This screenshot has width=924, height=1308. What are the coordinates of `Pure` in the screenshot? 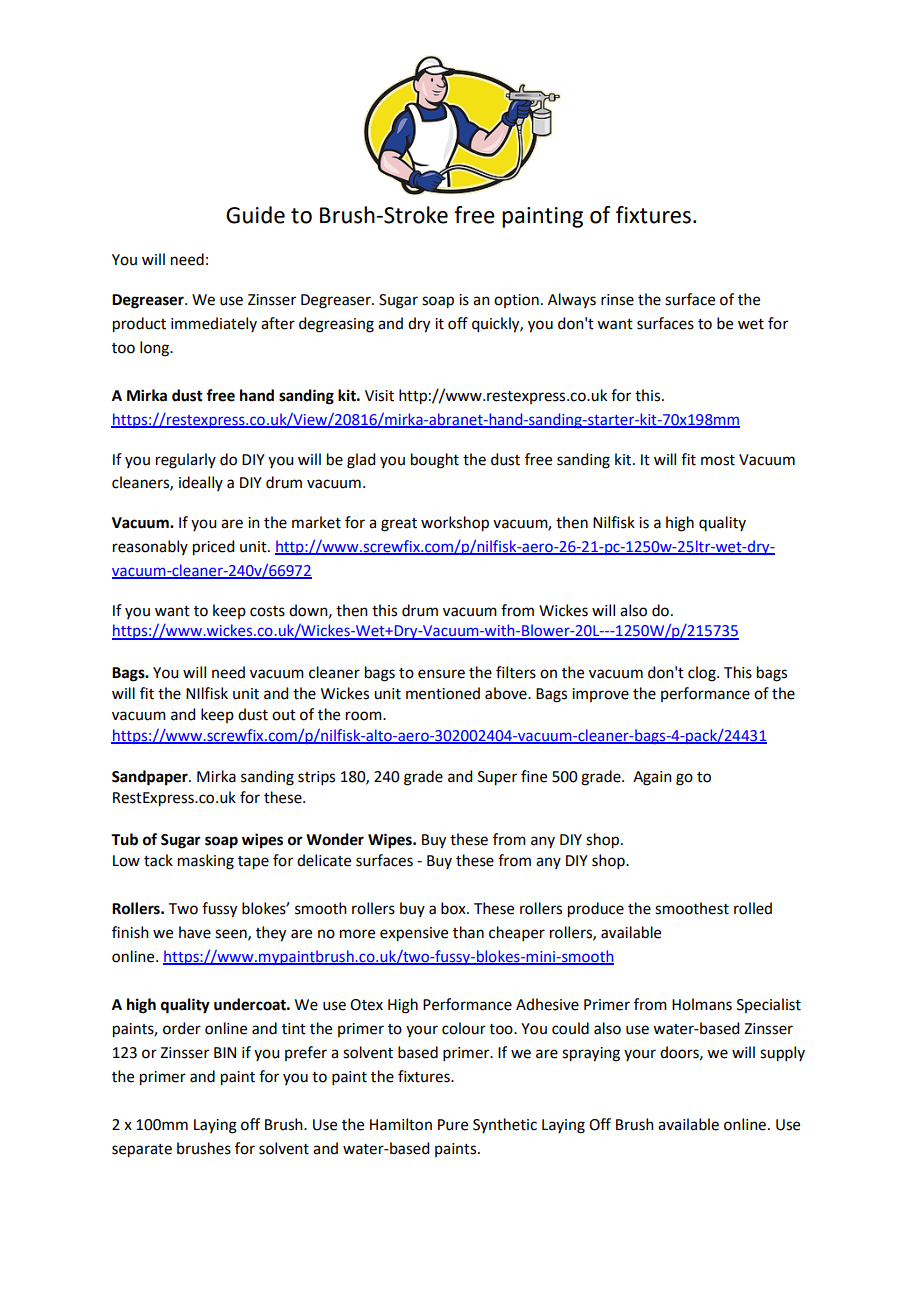 It's located at (453, 1125).
